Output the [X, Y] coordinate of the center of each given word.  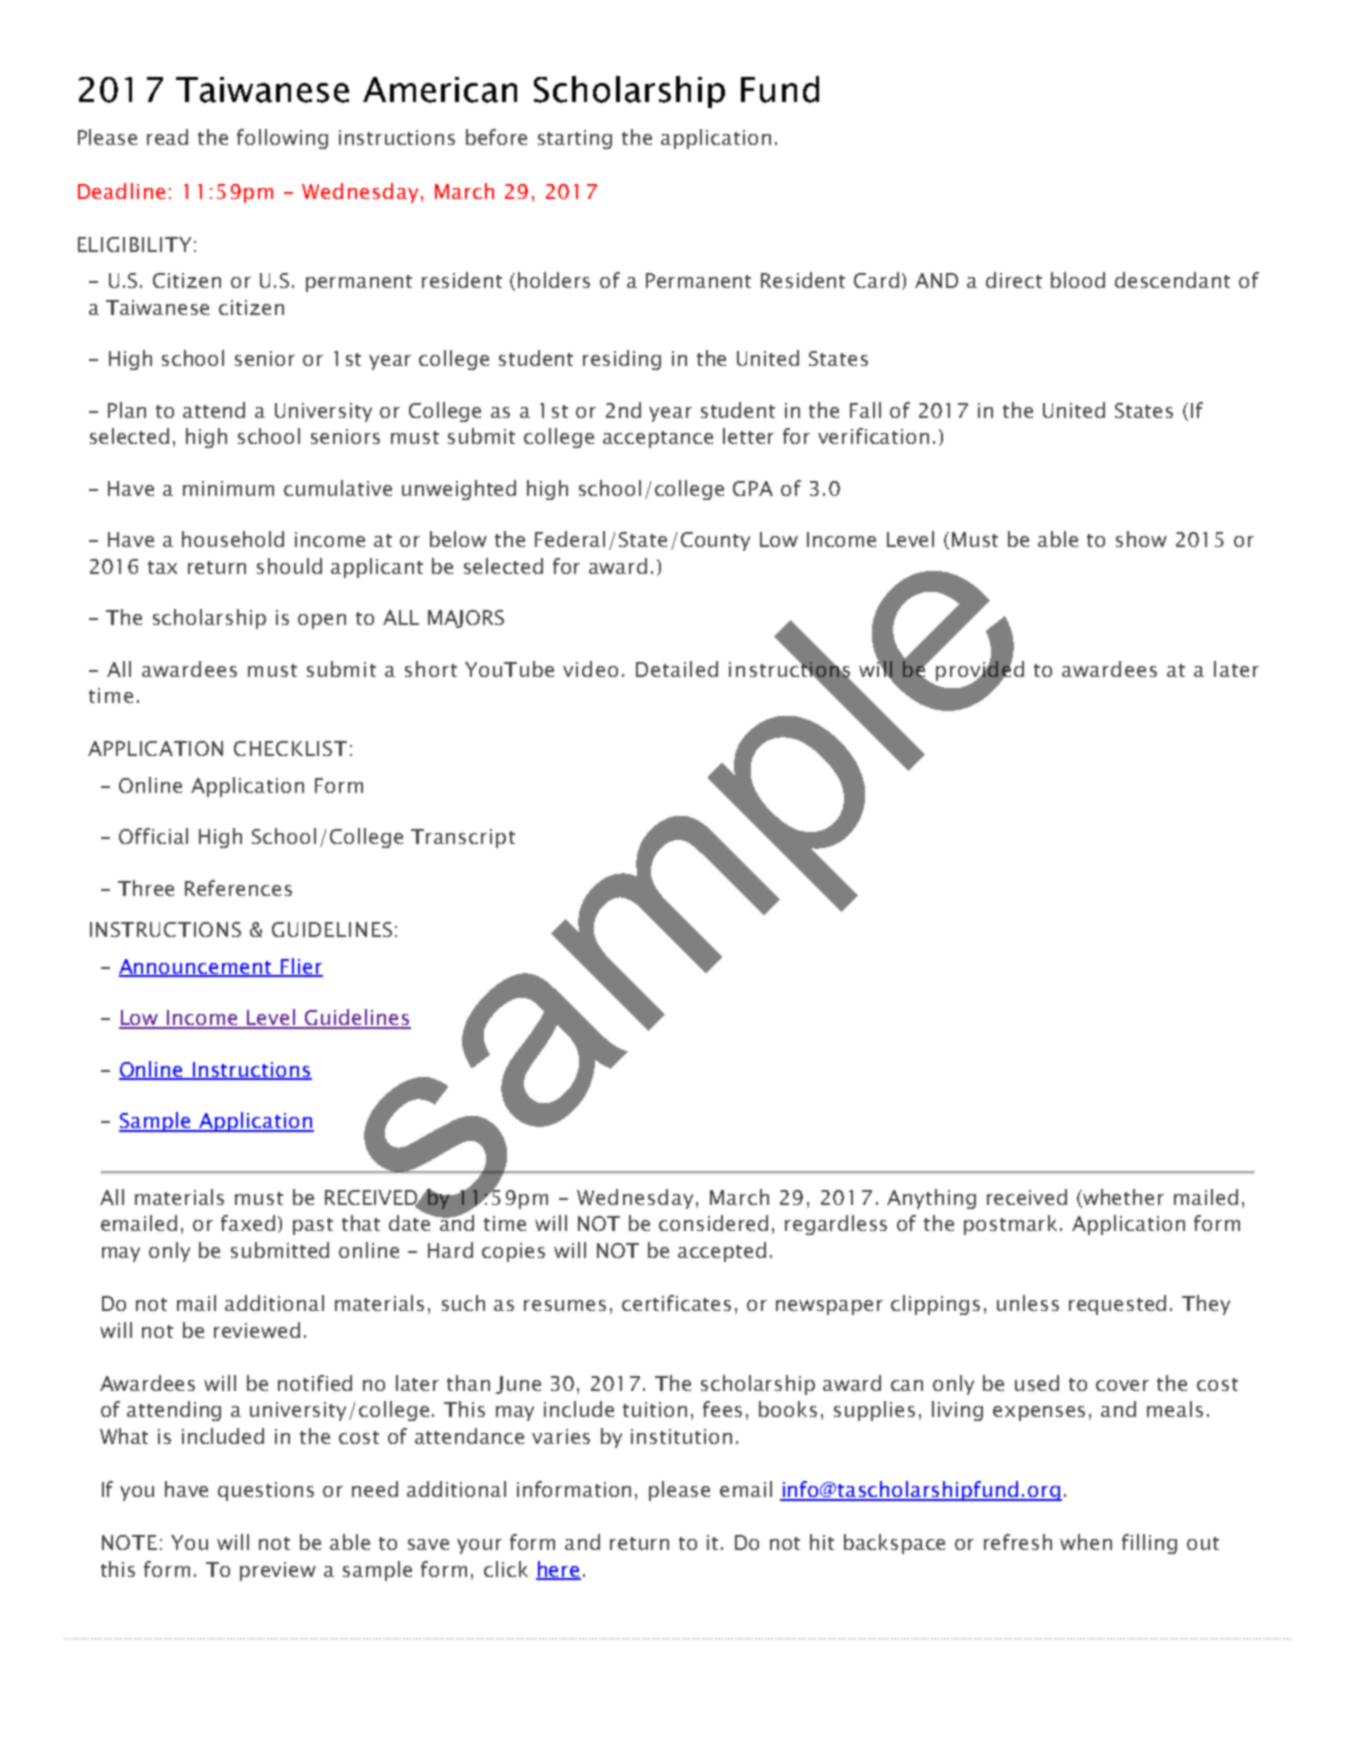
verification [873, 436]
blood [1078, 280]
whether [1122, 1198]
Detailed [677, 669]
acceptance [658, 439]
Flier [300, 967]
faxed [248, 1223]
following [282, 139]
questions [266, 1491]
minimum [228, 488]
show [1141, 539]
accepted [722, 1252]
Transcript [463, 838]
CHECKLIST [290, 748]
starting [575, 139]
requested [1117, 1305]
